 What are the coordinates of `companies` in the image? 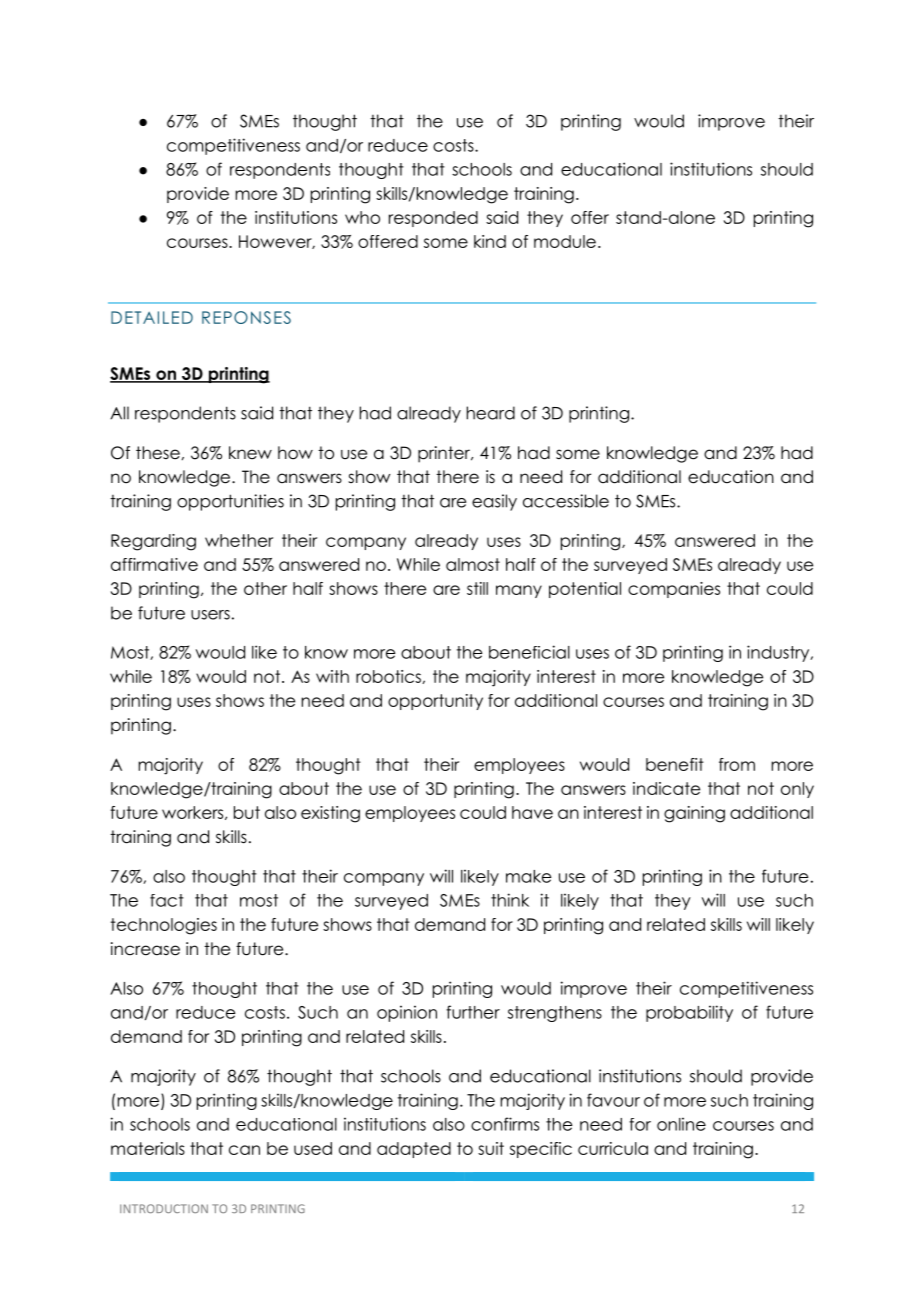 It's located at (674, 590).
